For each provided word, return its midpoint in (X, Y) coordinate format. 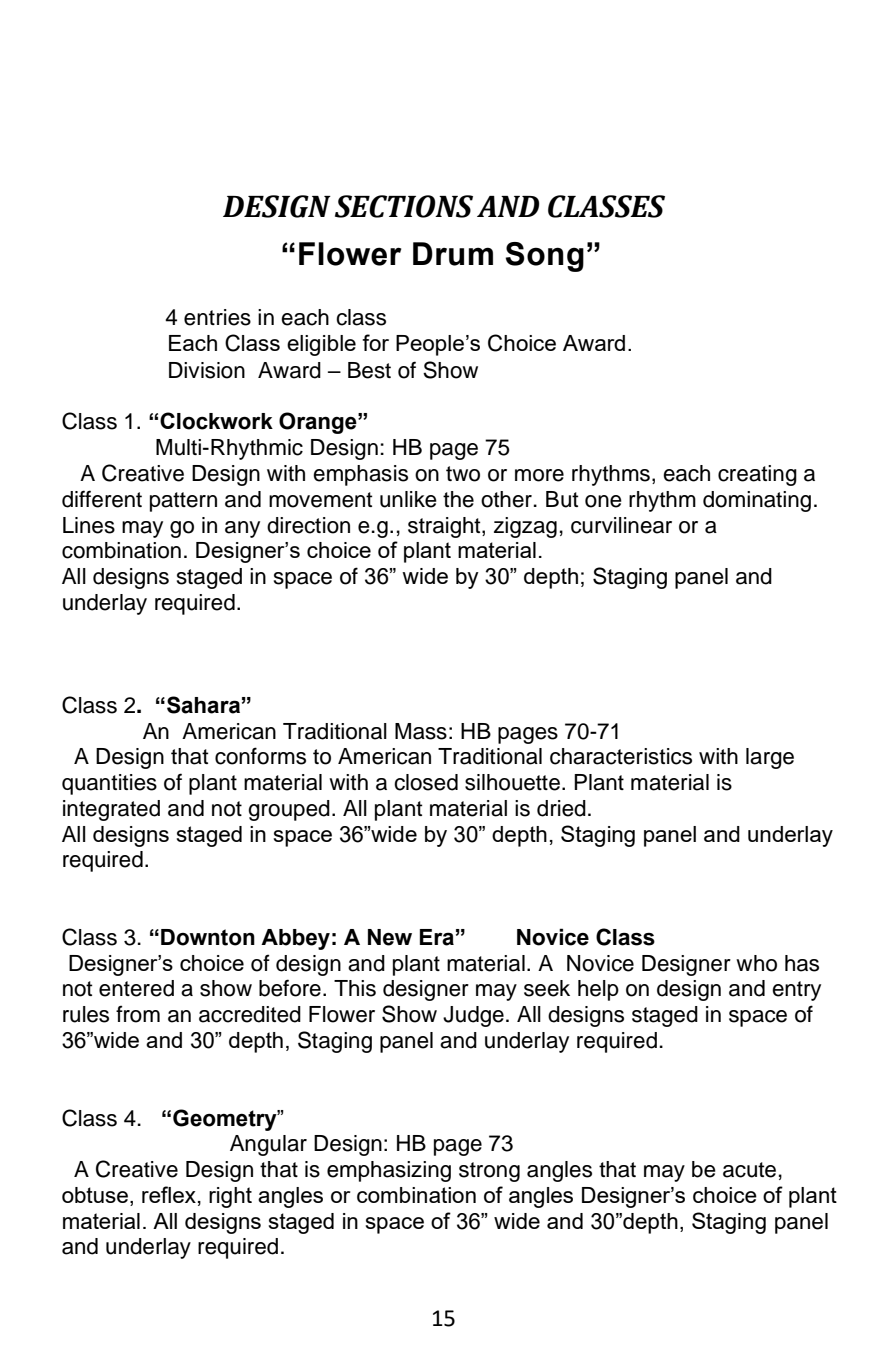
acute (749, 1170)
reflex (169, 1194)
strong (489, 1172)
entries (217, 317)
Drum (453, 254)
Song (545, 257)
